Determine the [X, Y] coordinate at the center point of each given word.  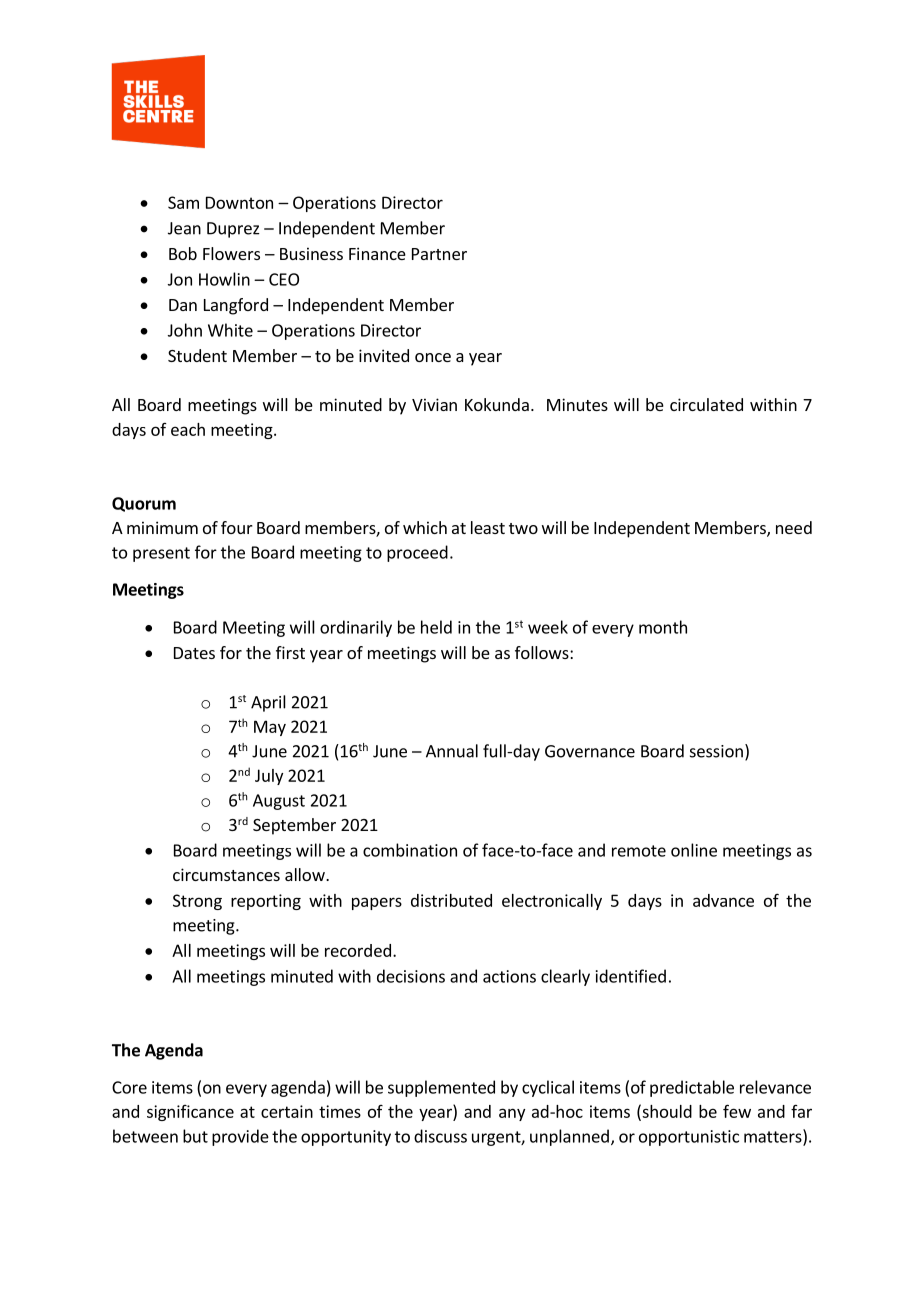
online [694, 850]
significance [190, 1113]
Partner [439, 254]
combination [410, 850]
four [237, 527]
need [794, 527]
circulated [706, 404]
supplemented [441, 1088]
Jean [184, 228]
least [488, 527]
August [279, 802]
